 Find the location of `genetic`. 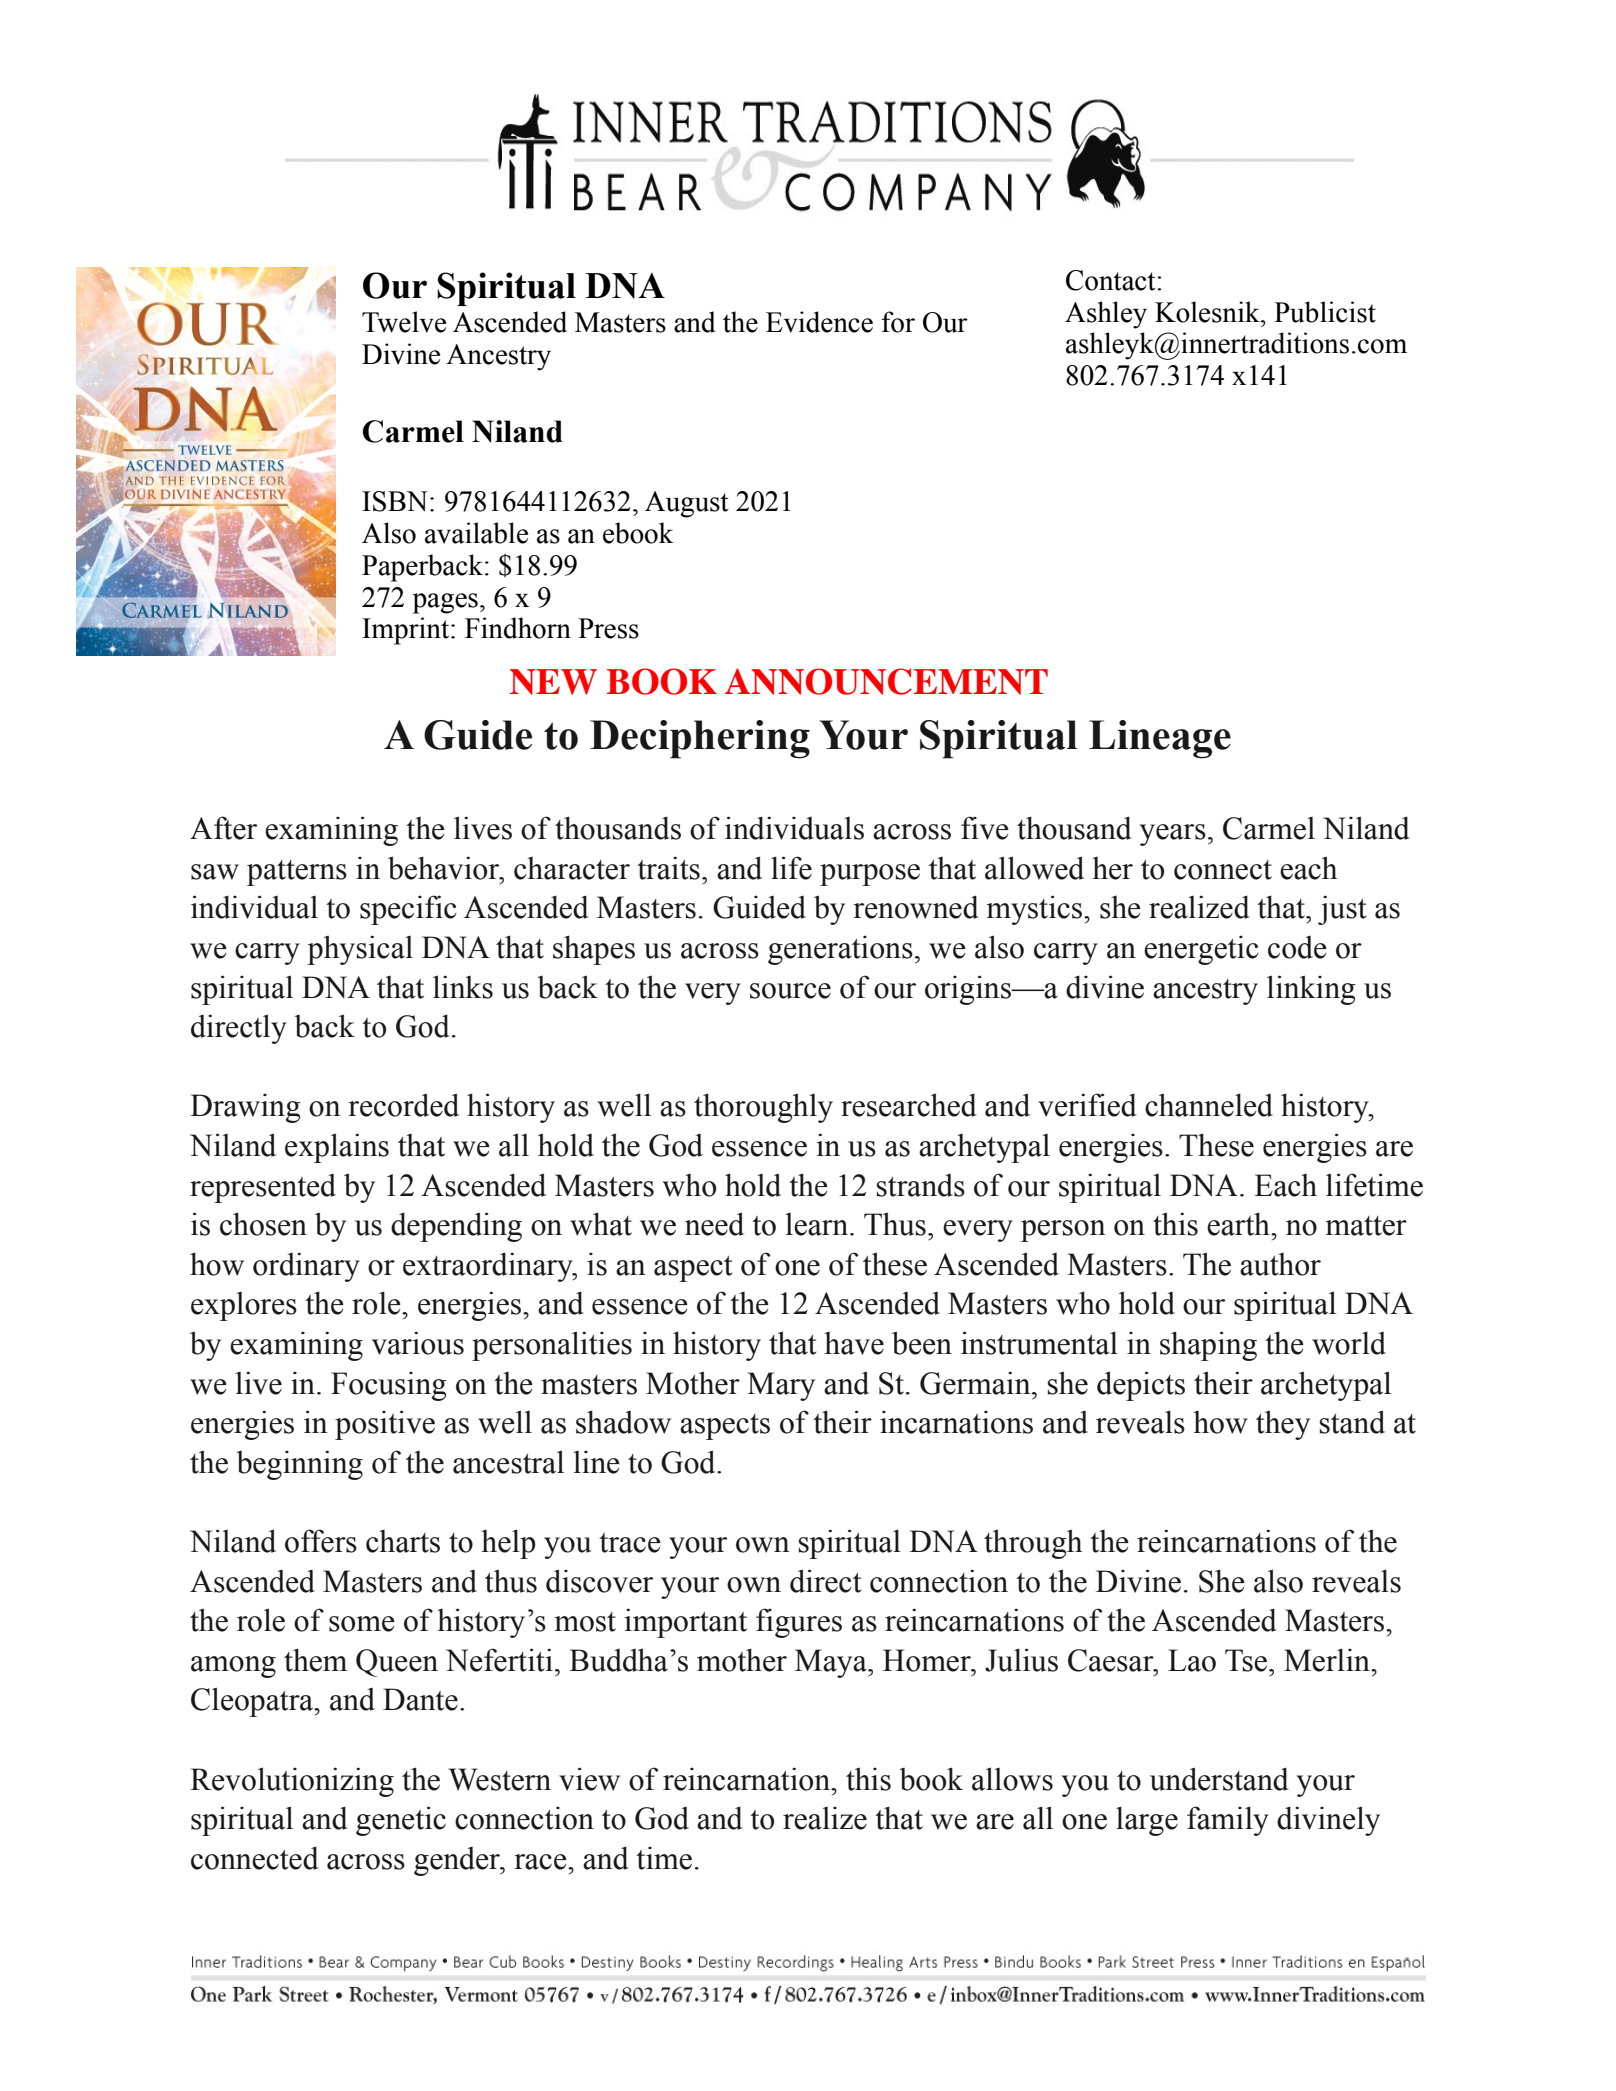

genetic is located at coordinates (401, 1821).
